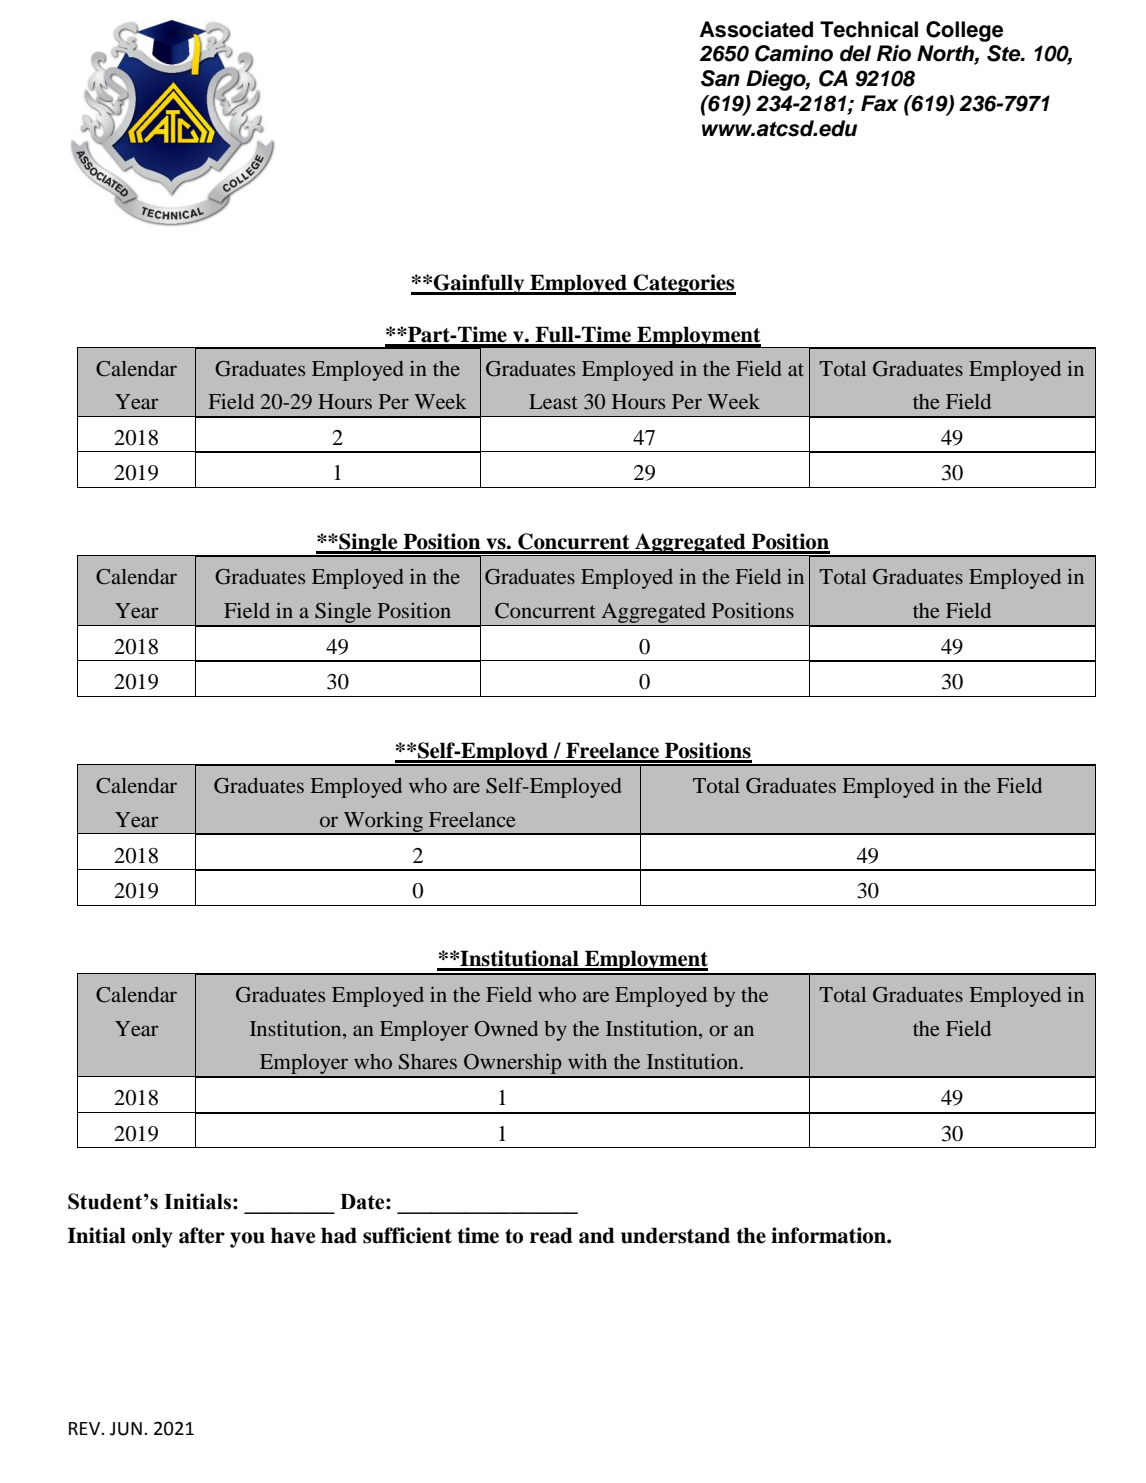 The image size is (1146, 1483). Describe the element at coordinates (428, 1062) in the screenshot. I see `Shares` at that location.
